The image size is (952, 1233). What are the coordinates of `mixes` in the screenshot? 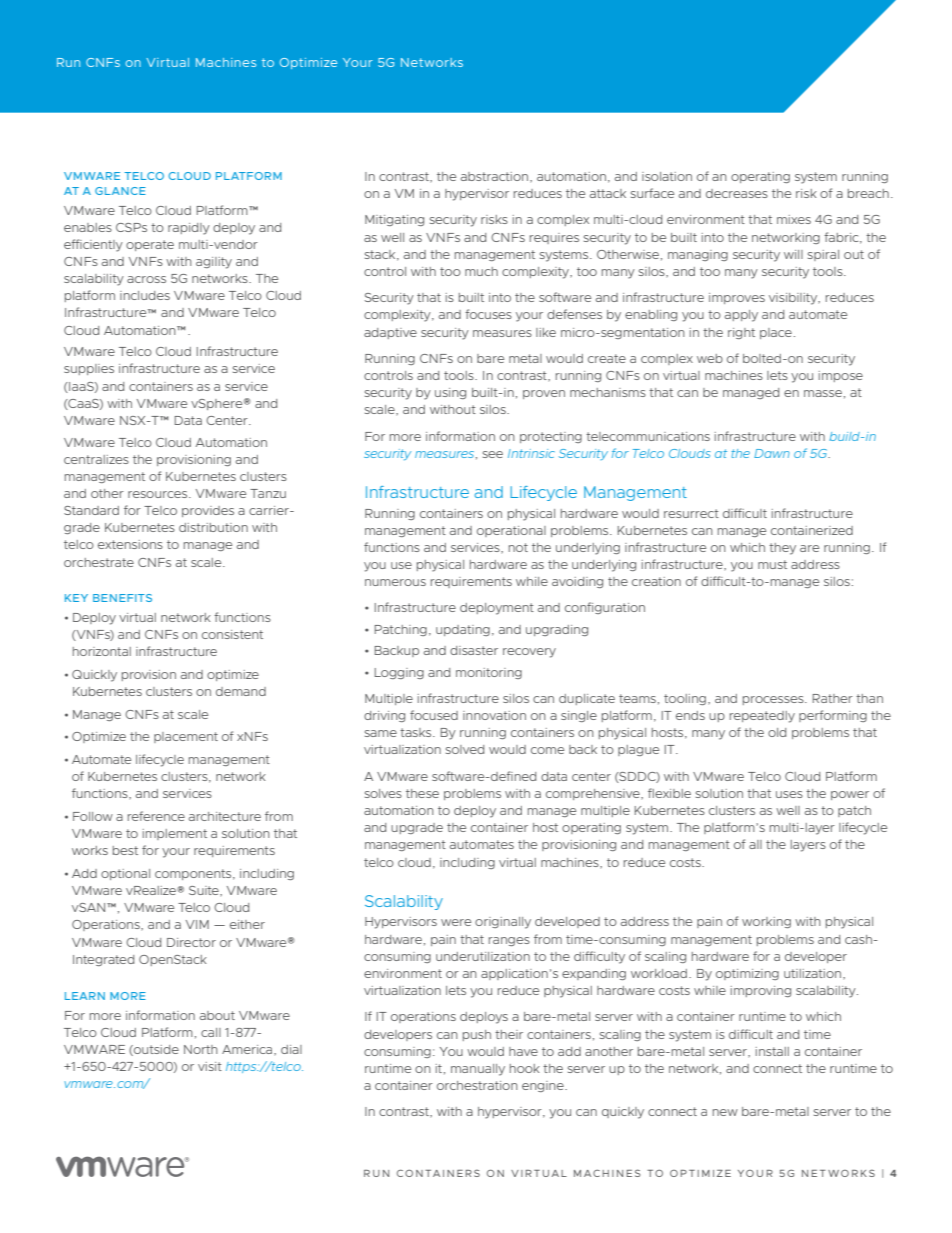 It's located at (794, 219).
